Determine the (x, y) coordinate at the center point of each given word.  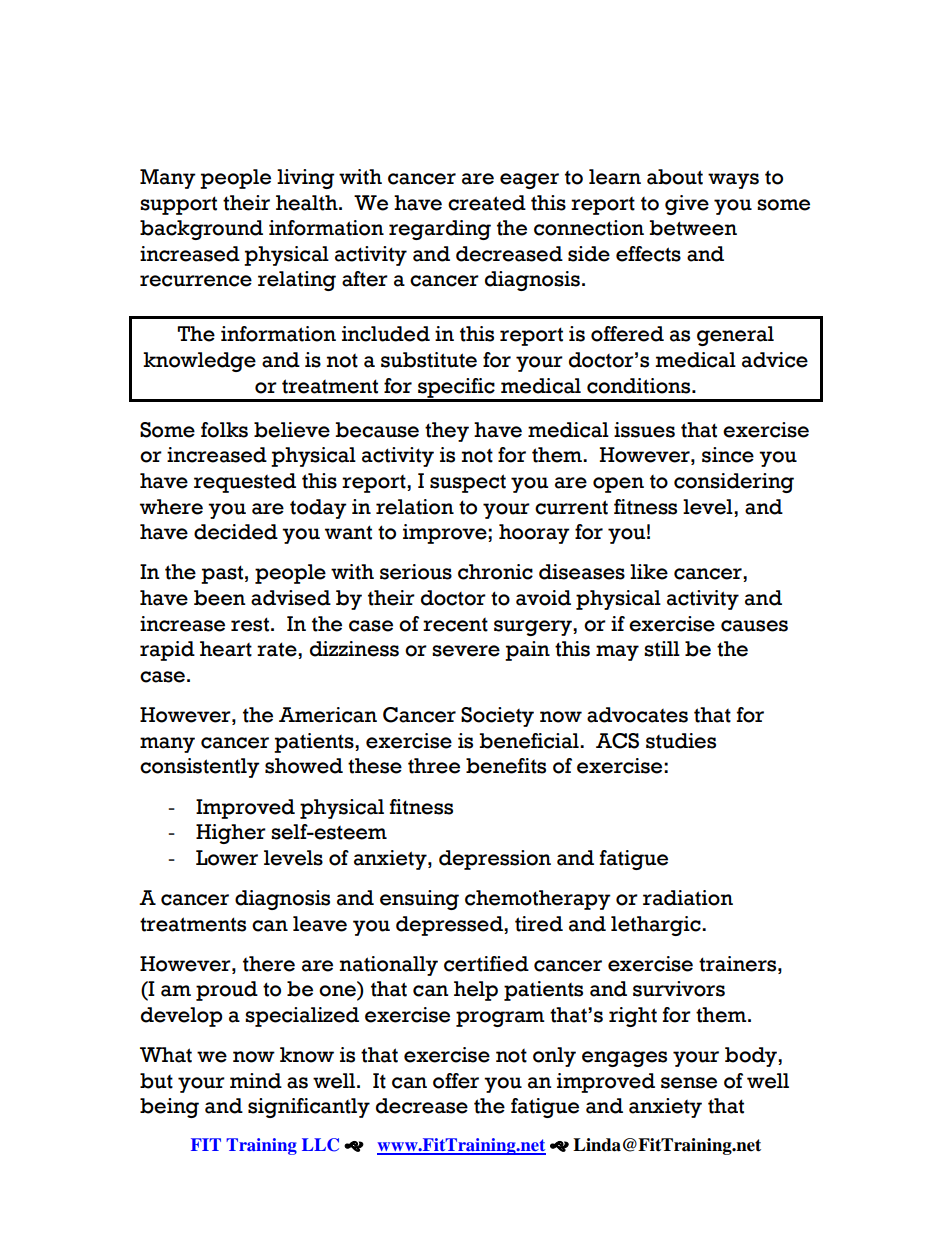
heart (226, 649)
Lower (227, 858)
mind (256, 1081)
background (201, 230)
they (447, 432)
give (687, 205)
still (662, 649)
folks (224, 430)
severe (466, 651)
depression (495, 860)
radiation (688, 898)
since (728, 455)
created (487, 203)
